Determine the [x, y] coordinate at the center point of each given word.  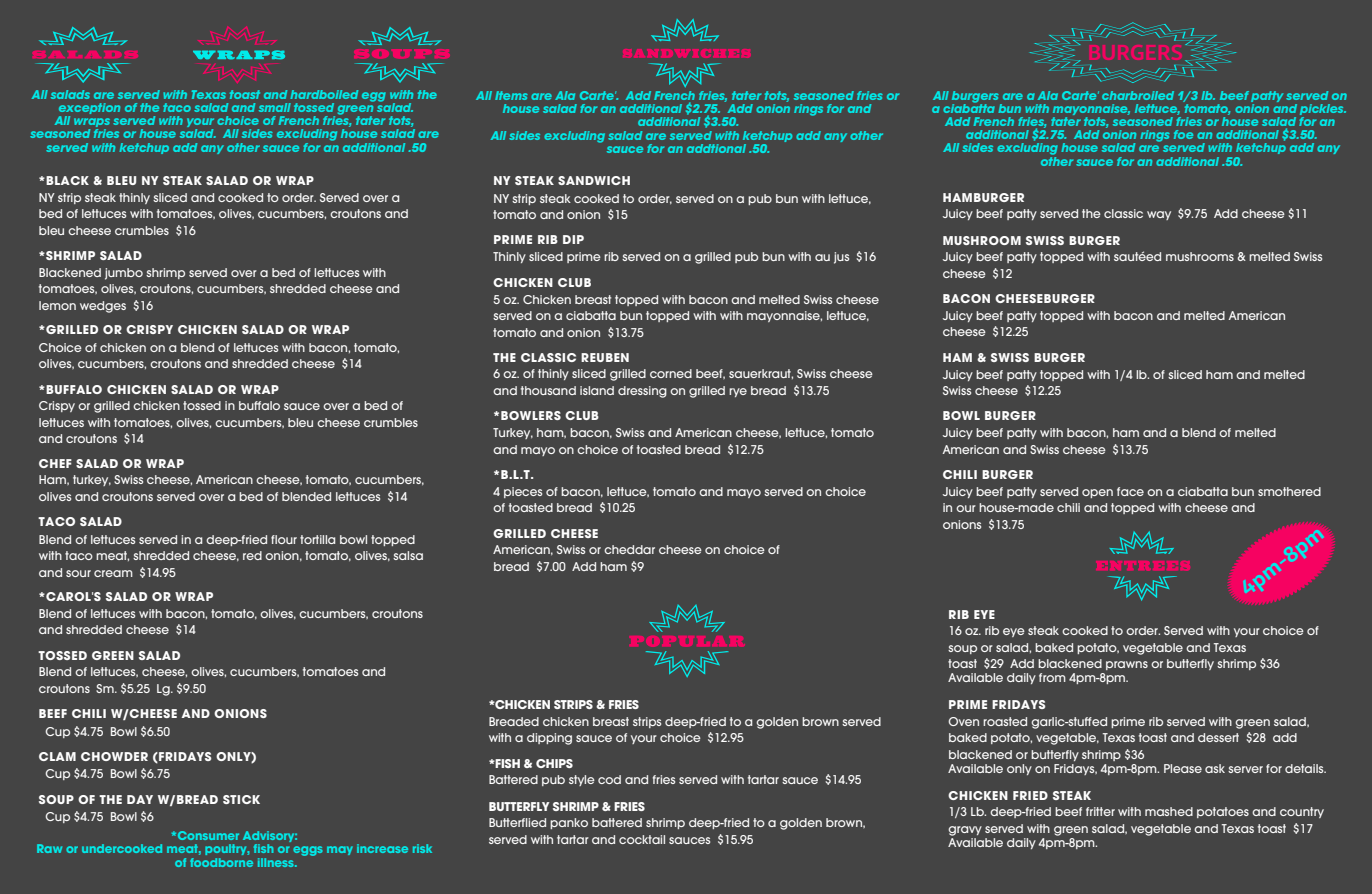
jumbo [124, 274]
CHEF [55, 463]
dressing [642, 392]
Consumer [207, 835]
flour [284, 539]
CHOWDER [114, 756]
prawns [1127, 665]
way [1159, 215]
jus [841, 258]
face [1130, 491]
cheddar [629, 549]
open [1097, 493]
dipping [549, 739]
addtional [716, 148]
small [275, 107]
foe [1183, 134]
